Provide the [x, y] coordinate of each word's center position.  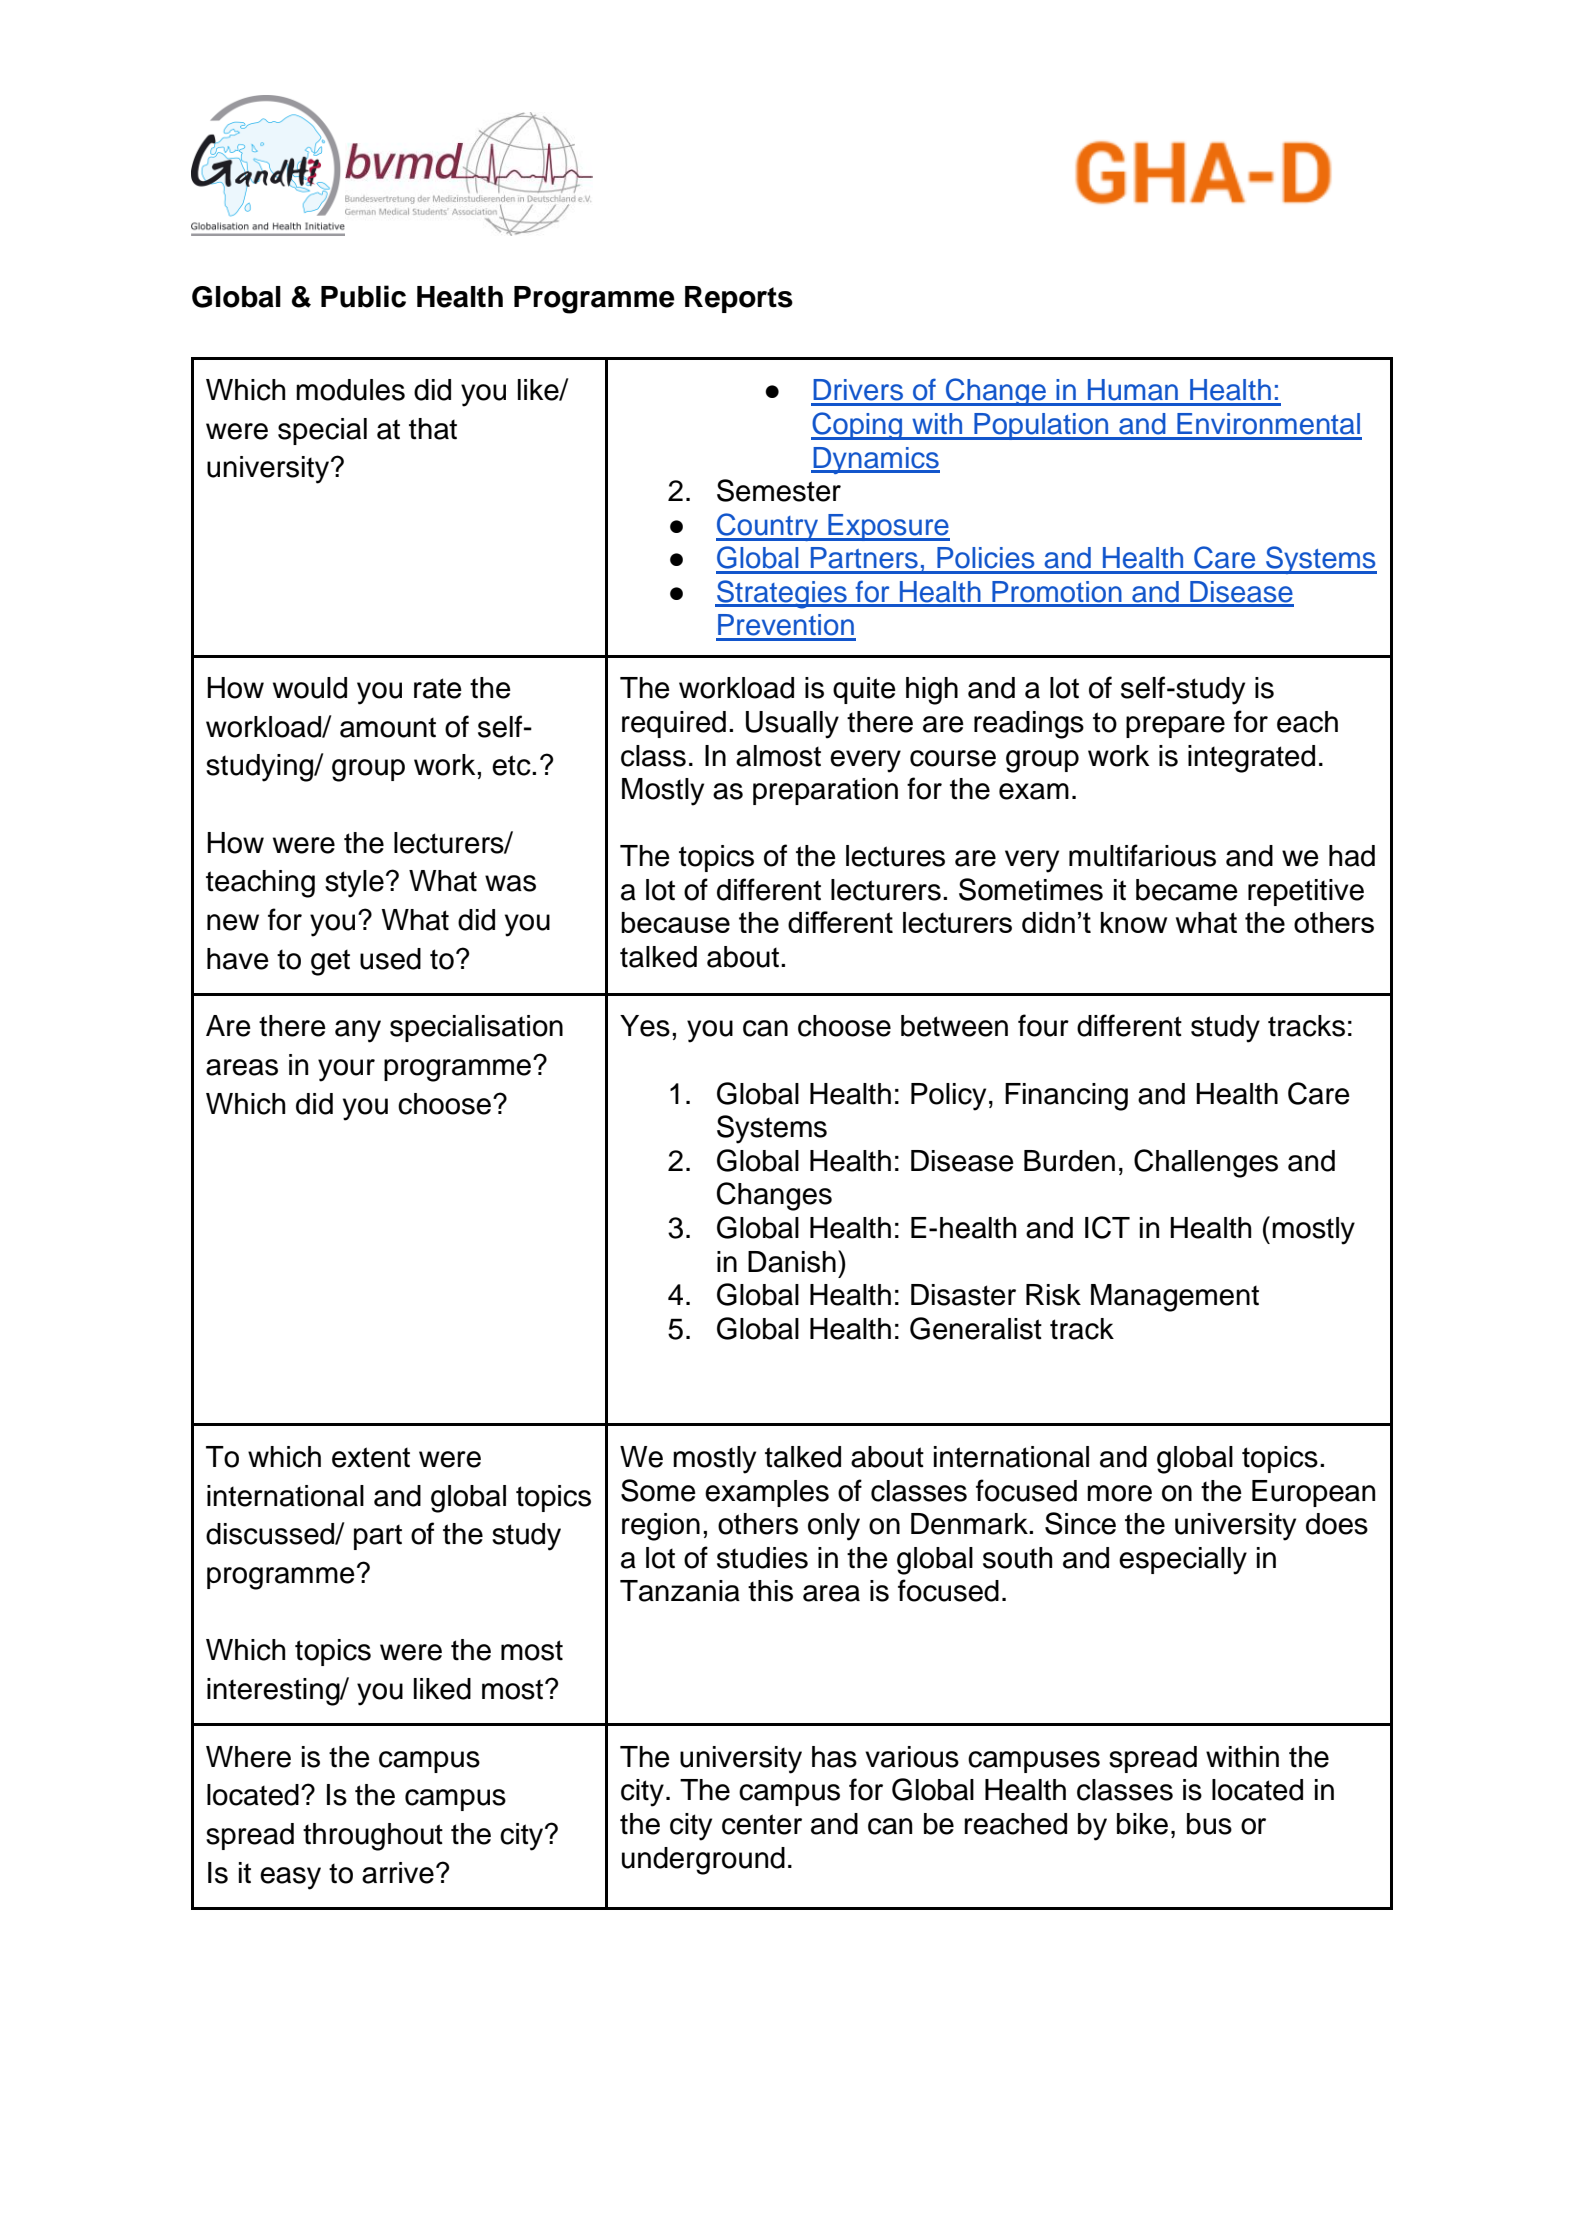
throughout [373, 1837]
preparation [825, 791]
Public [363, 296]
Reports [739, 299]
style [354, 884]
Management [1175, 1298]
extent [371, 1457]
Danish [792, 1262]
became [1187, 890]
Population [1041, 426]
